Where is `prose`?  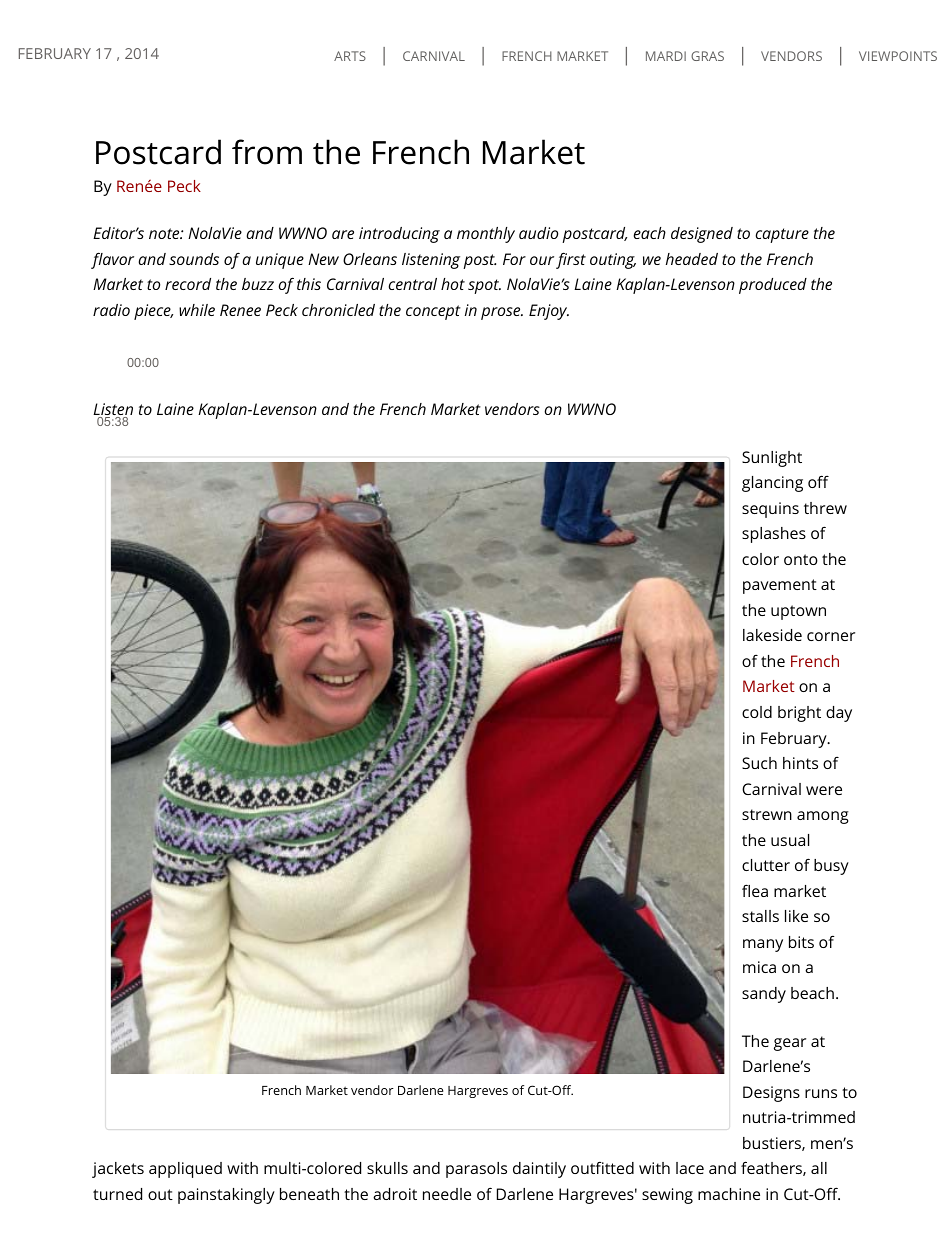
prose is located at coordinates (502, 313).
